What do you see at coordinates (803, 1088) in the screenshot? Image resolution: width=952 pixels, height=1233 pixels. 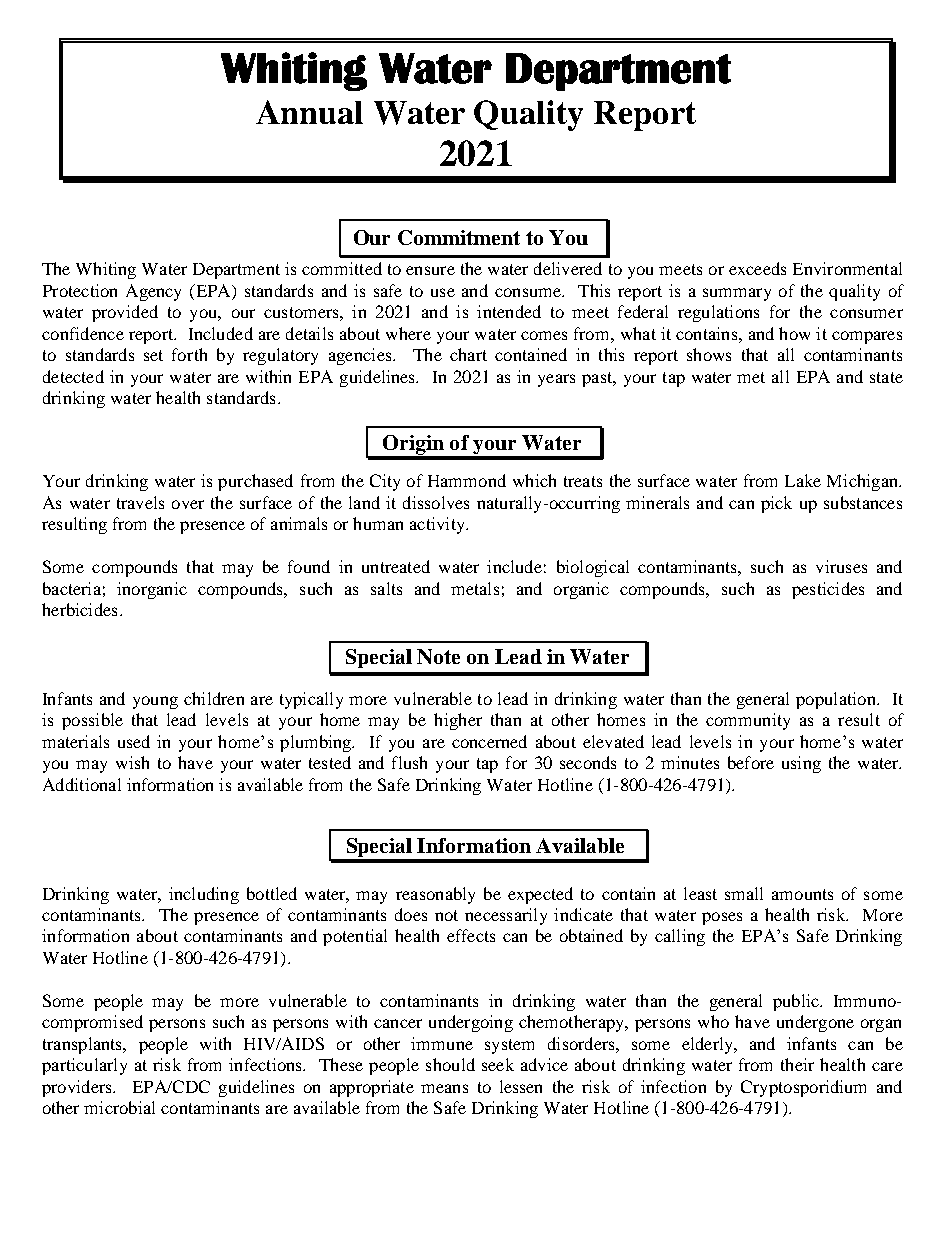 I see `Cryptosporidium` at bounding box center [803, 1088].
